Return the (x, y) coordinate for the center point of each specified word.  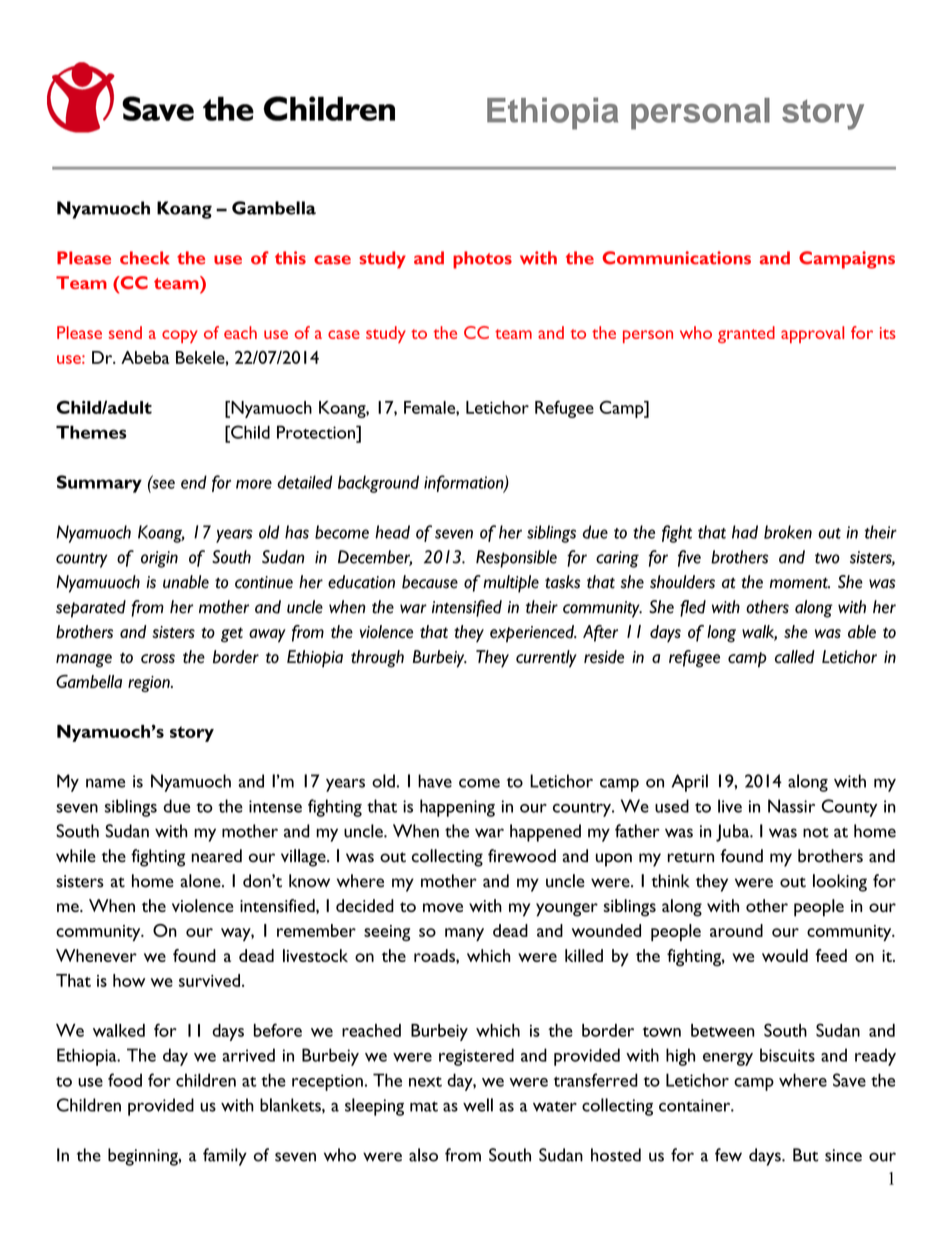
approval (812, 334)
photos (482, 260)
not (816, 832)
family (225, 1157)
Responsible (516, 559)
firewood (522, 856)
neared (216, 856)
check (144, 258)
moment (800, 583)
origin (159, 559)
